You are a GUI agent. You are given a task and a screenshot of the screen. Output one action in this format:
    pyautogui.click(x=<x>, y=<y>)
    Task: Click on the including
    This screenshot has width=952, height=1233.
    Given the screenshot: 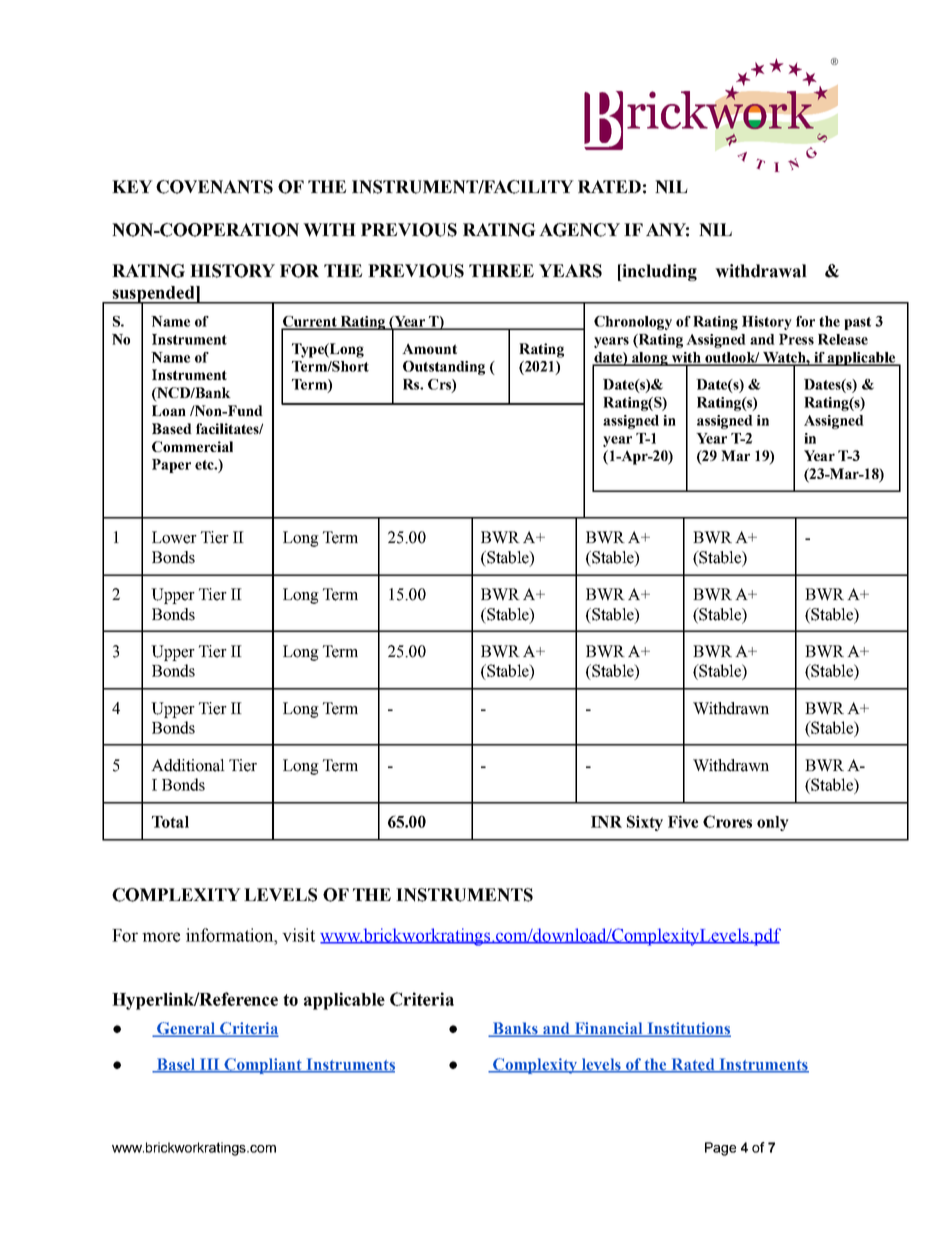 What is the action you would take?
    pyautogui.click(x=658, y=272)
